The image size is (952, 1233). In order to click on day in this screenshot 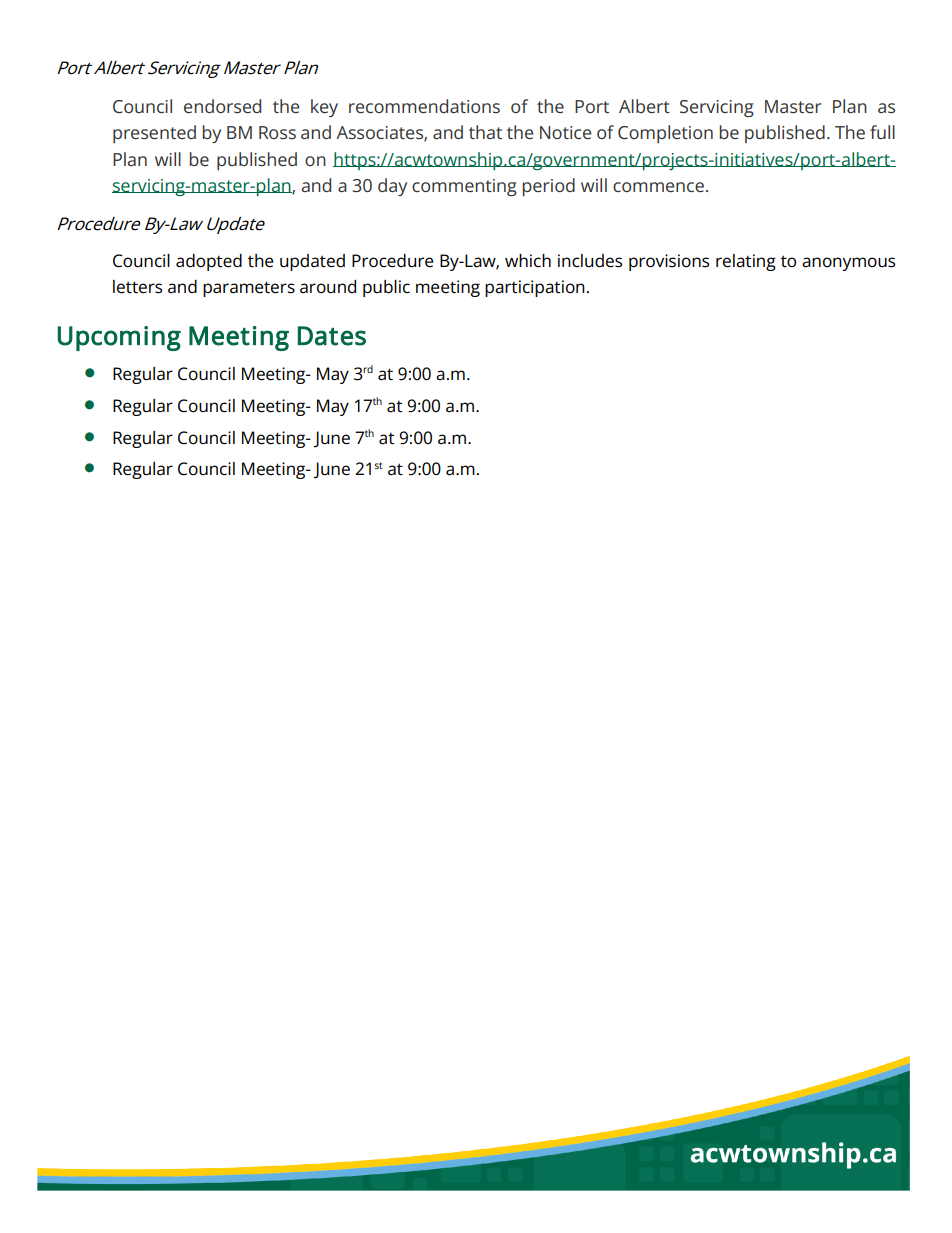, I will do `click(392, 187)`.
